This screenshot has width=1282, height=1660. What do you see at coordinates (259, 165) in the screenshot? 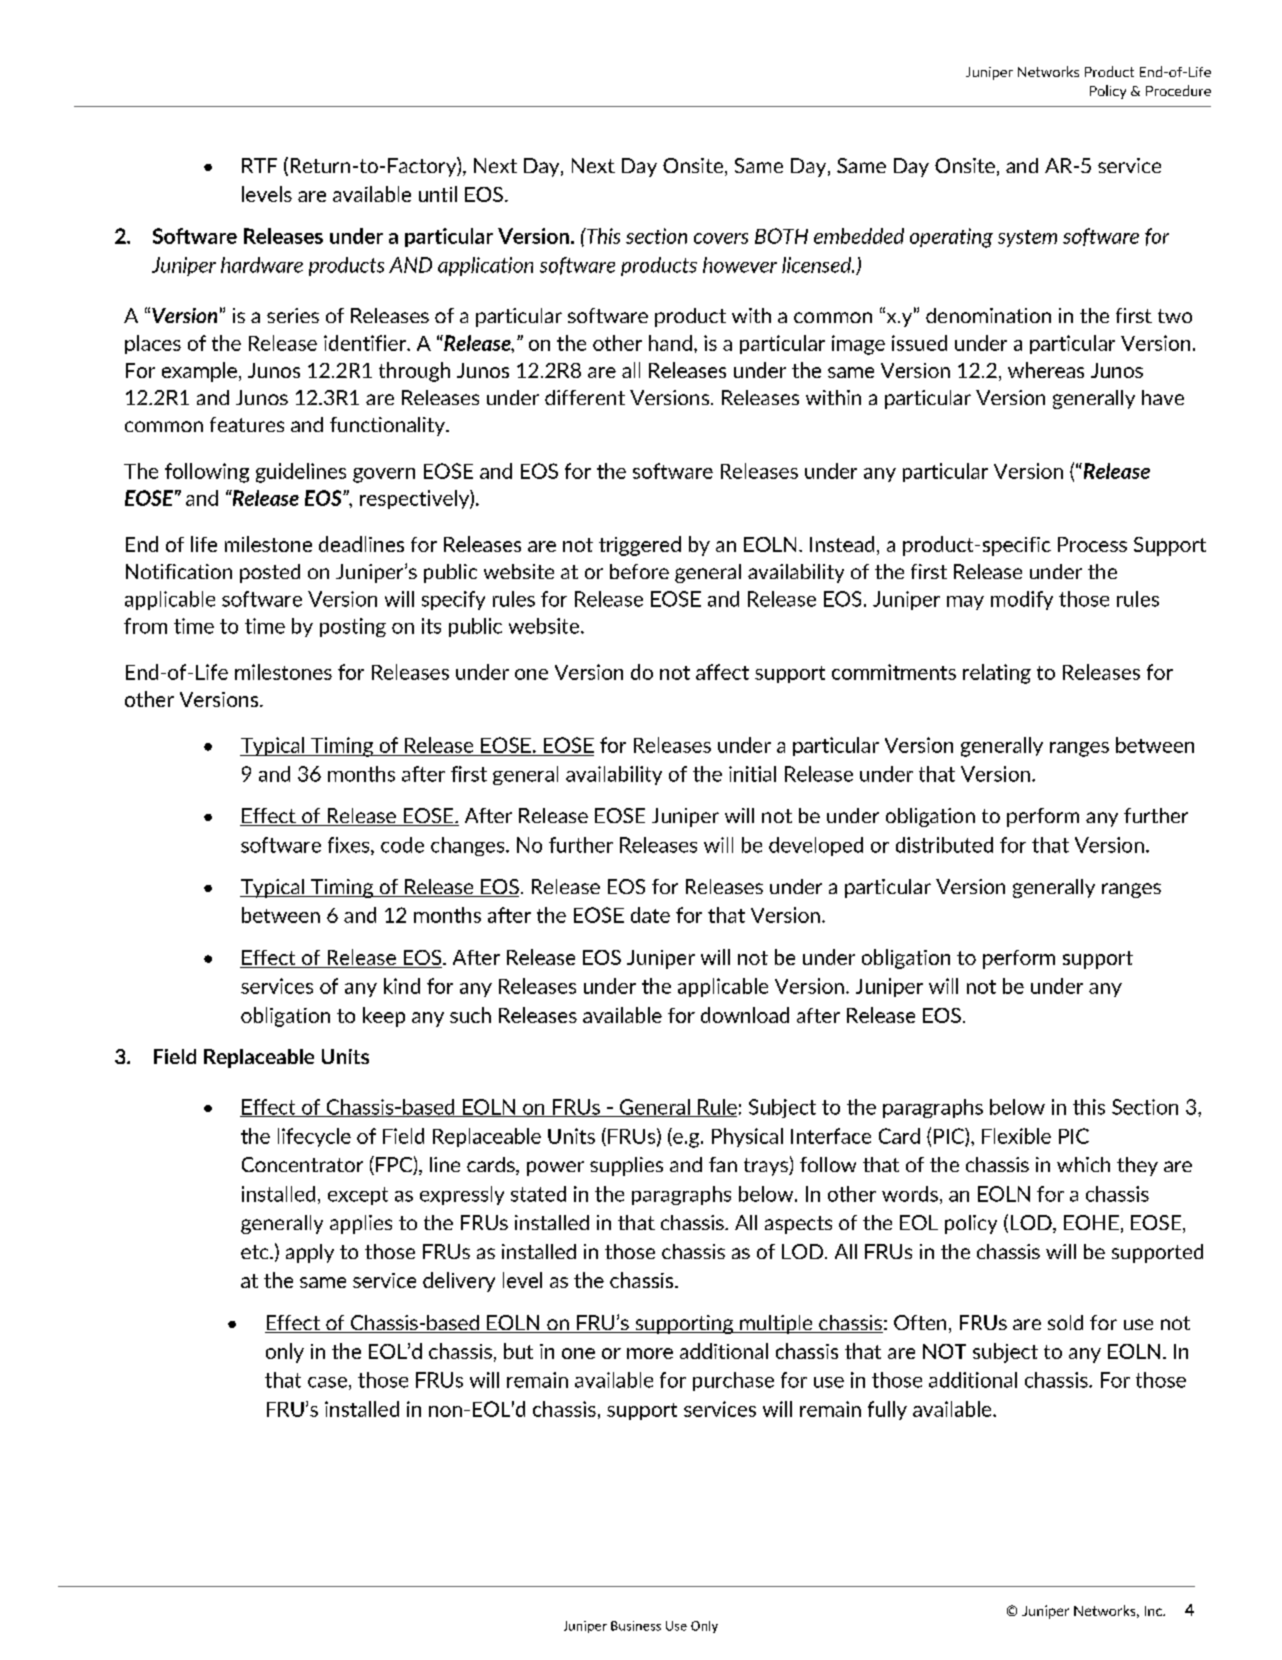
I see `RTF` at bounding box center [259, 165].
